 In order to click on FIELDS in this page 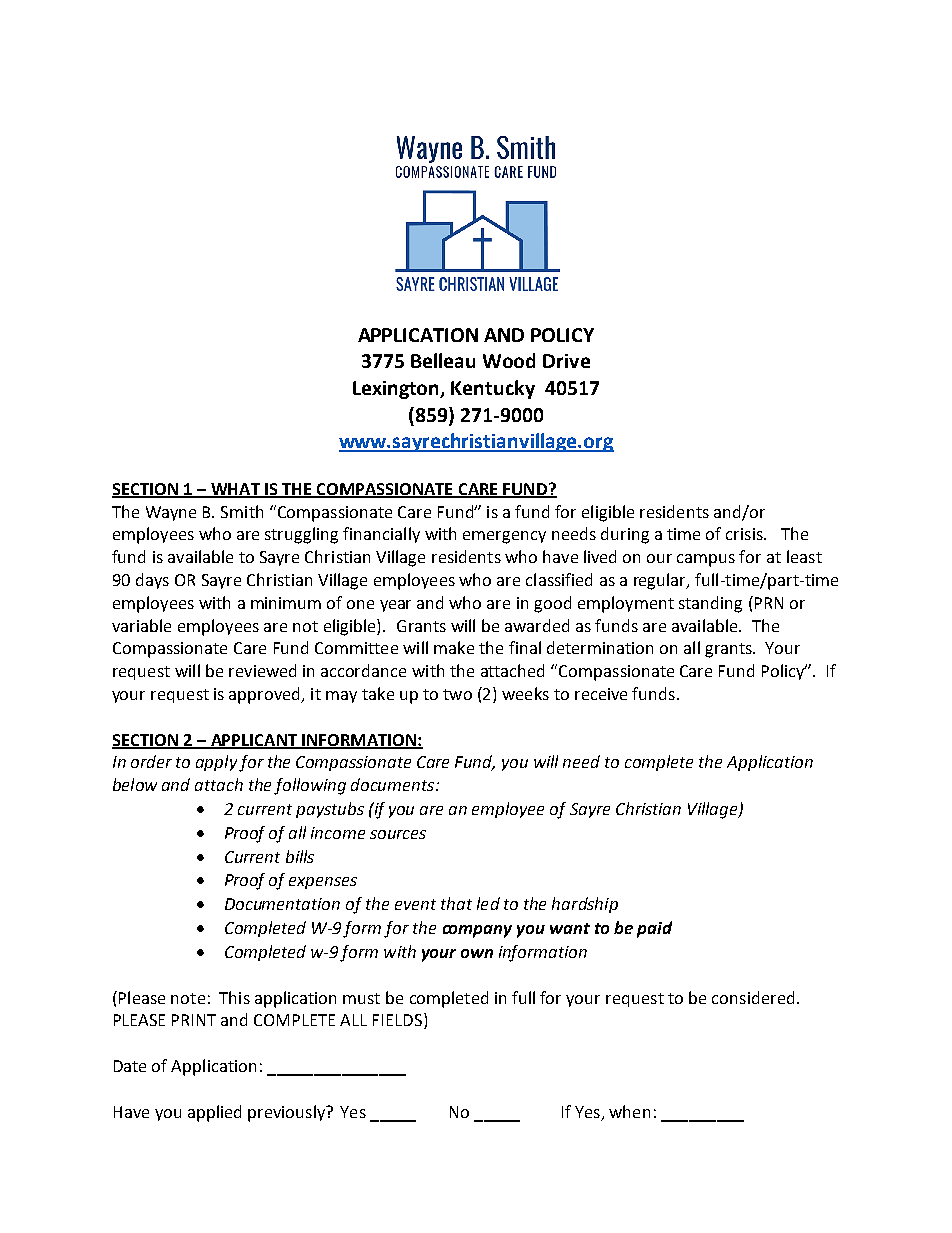, I will do `click(397, 1020)`.
